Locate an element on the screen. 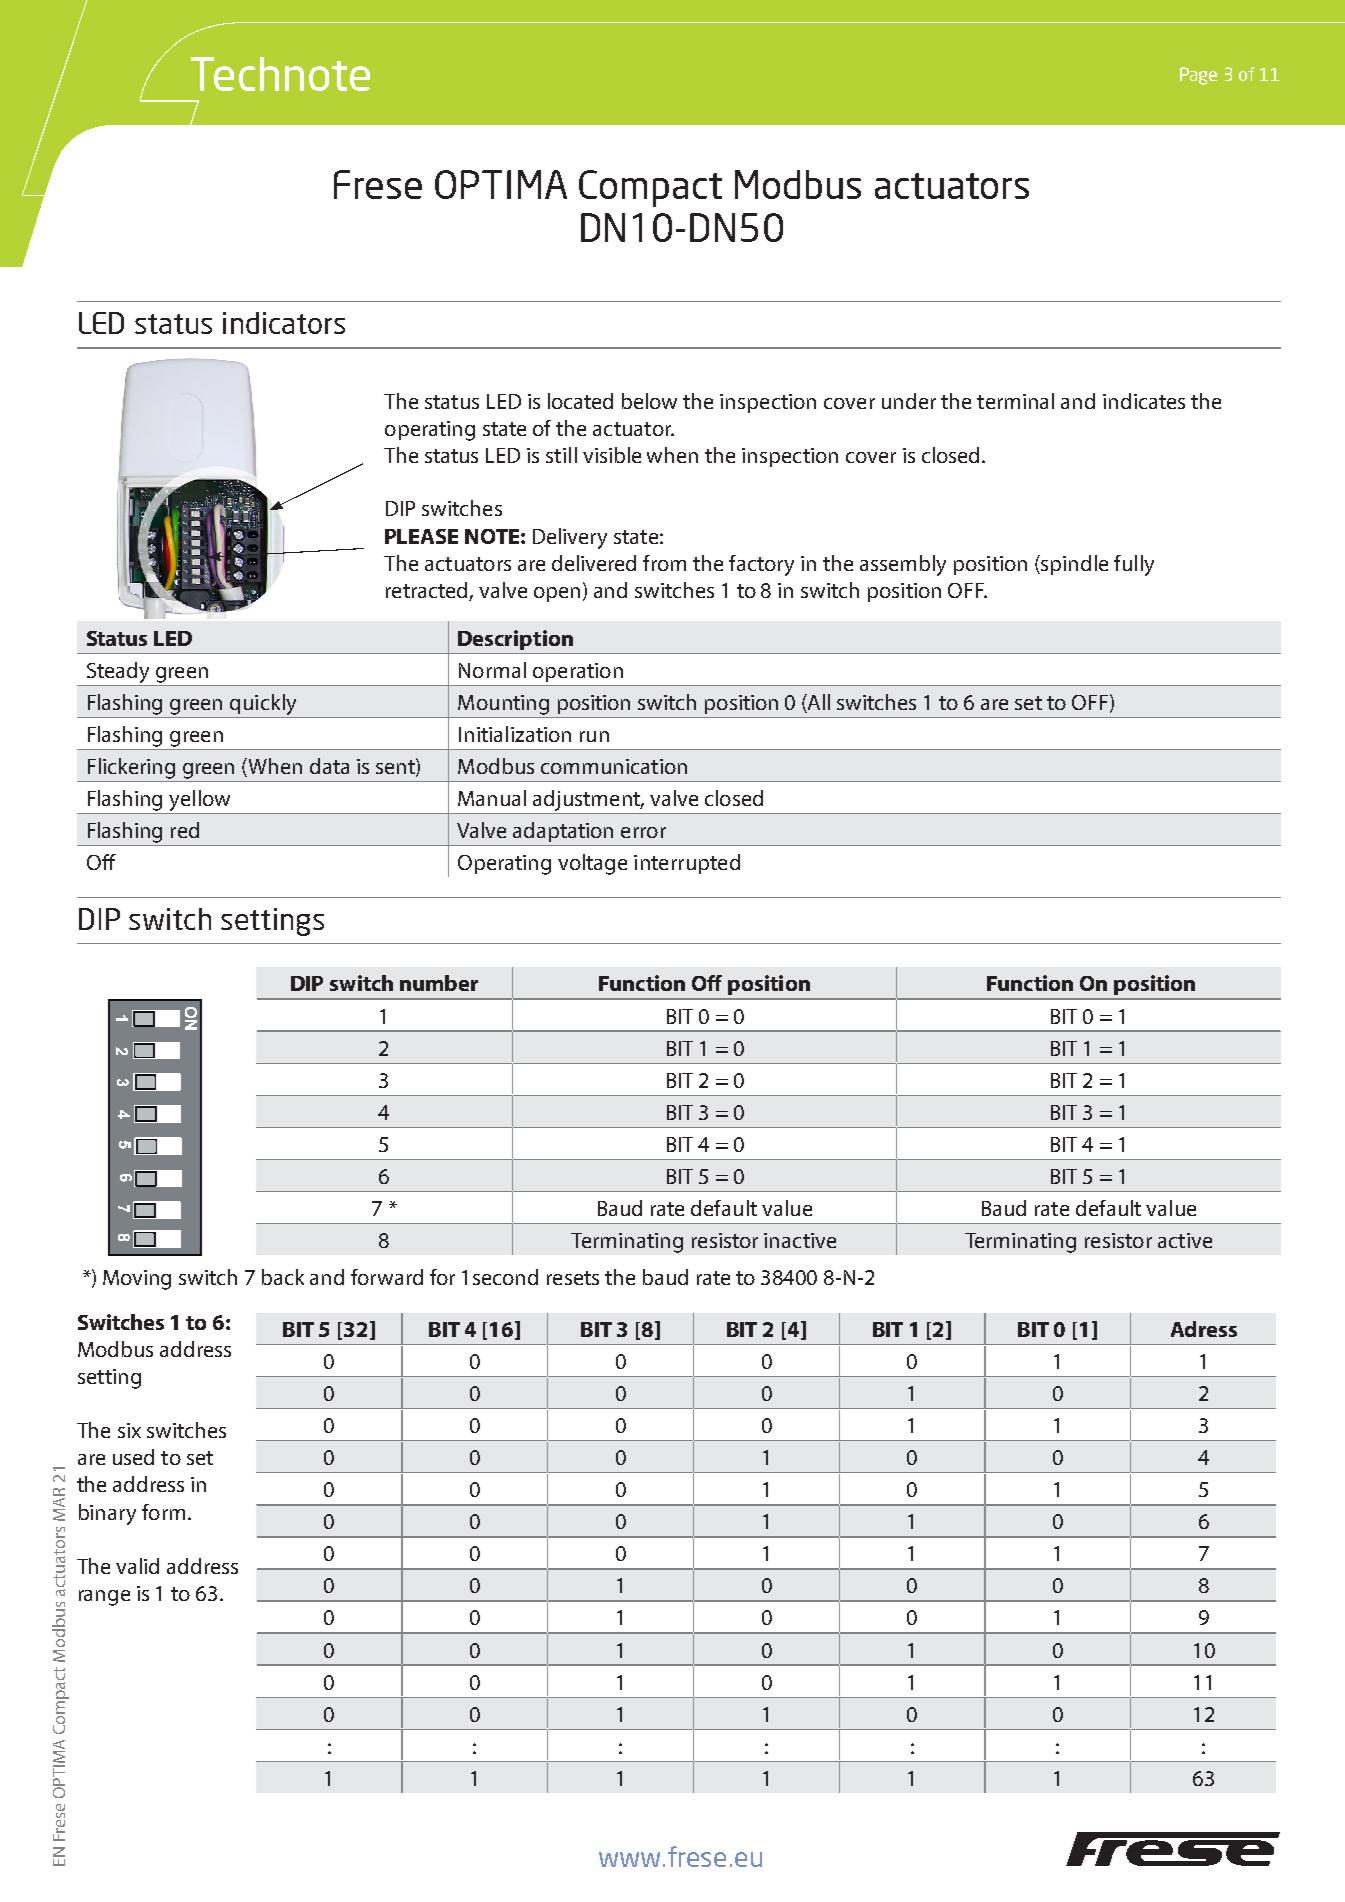  forward is located at coordinates (387, 1277).
